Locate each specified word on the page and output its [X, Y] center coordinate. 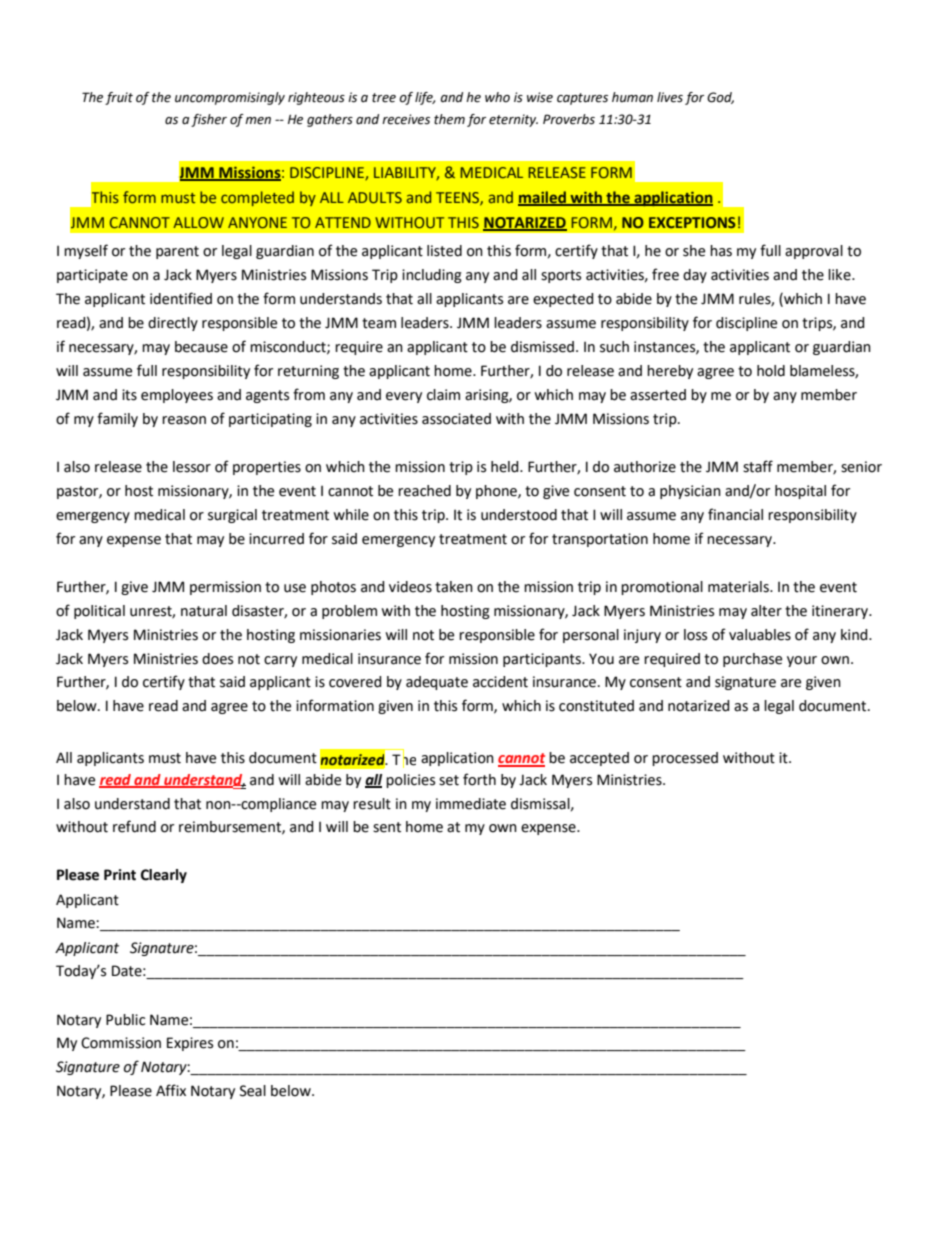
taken [454, 587]
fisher [209, 120]
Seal [253, 1091]
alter [766, 611]
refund [134, 826]
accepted [599, 759]
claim [443, 395]
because [201, 347]
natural [204, 611]
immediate [471, 804]
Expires [190, 1044]
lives [670, 97]
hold [771, 371]
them [449, 119]
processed [685, 759]
